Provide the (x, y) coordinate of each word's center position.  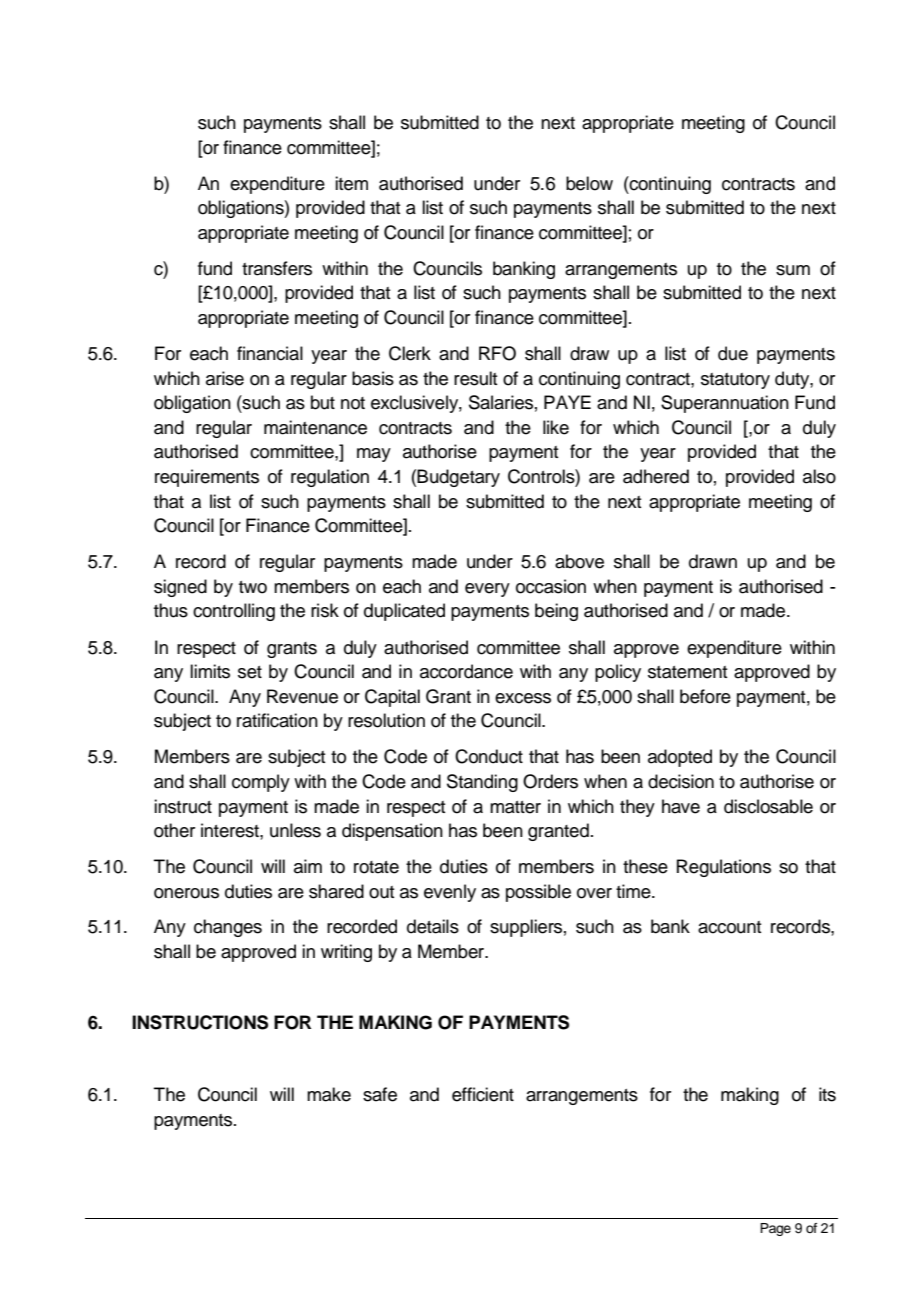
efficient (483, 1094)
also (819, 476)
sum (793, 270)
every (487, 590)
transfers (277, 268)
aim (308, 866)
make (329, 1094)
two (253, 587)
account (729, 927)
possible (538, 893)
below (589, 183)
